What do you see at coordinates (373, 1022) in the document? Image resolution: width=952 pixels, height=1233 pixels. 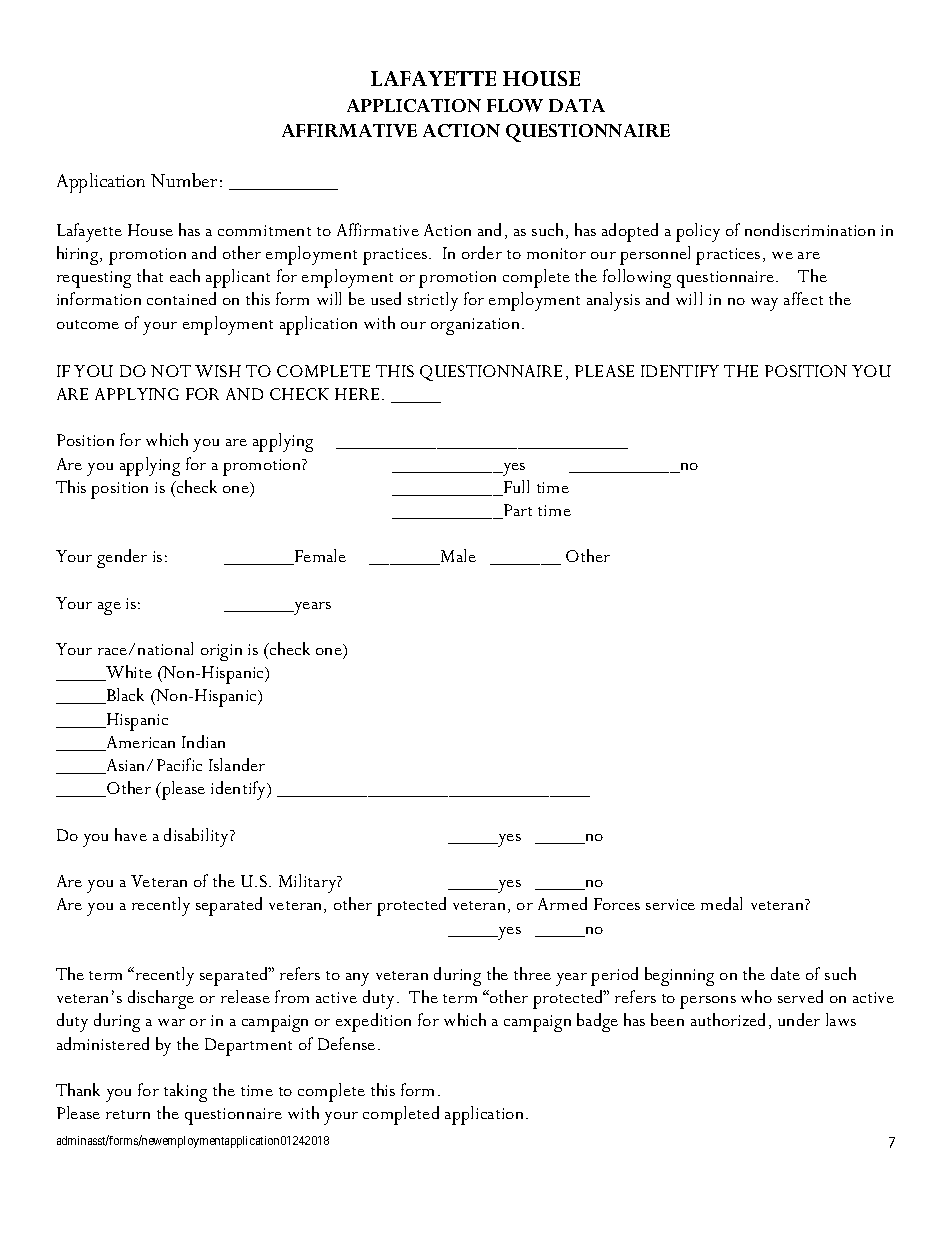 I see `expedition` at bounding box center [373, 1022].
